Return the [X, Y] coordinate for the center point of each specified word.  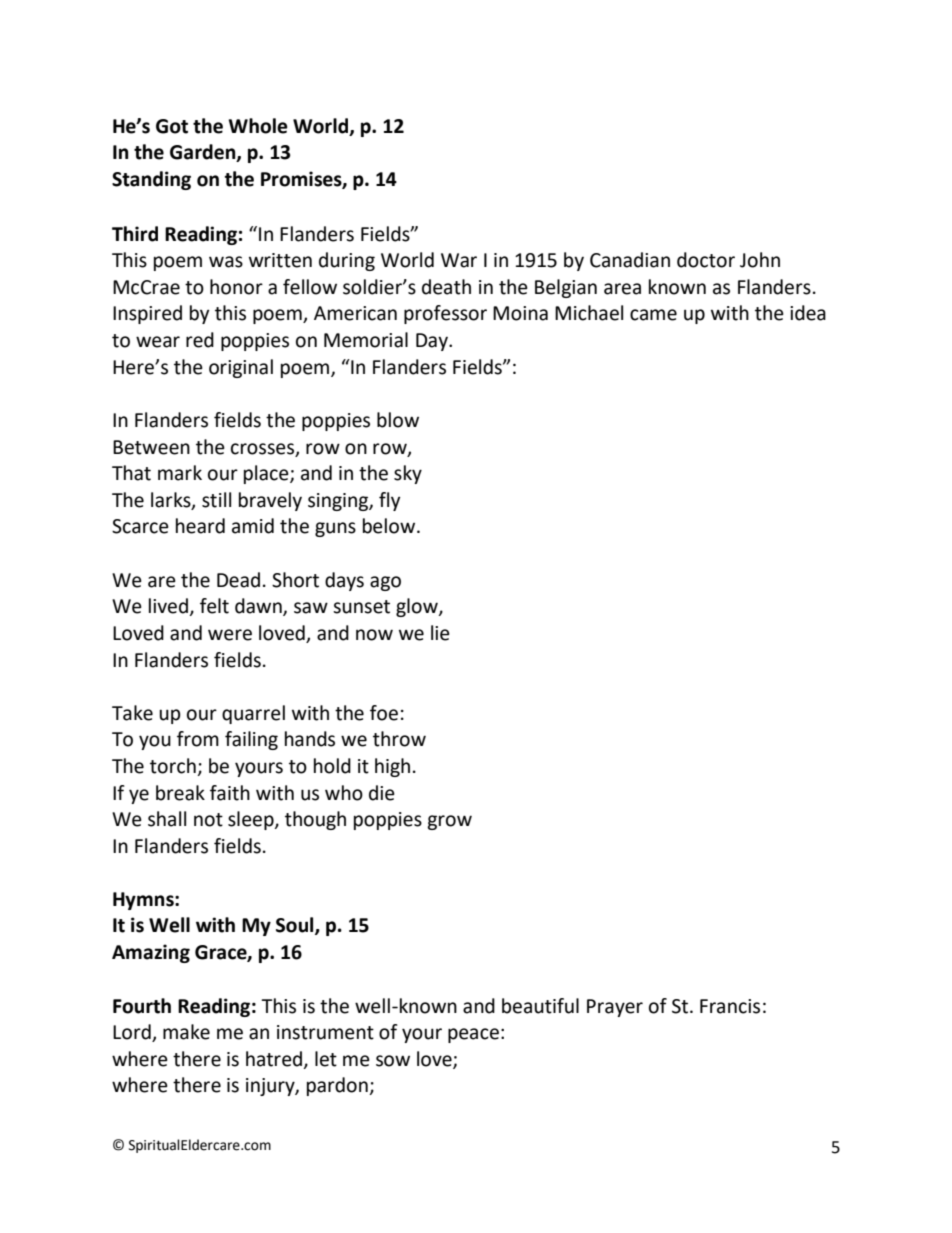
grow [449, 822]
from [198, 739]
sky [408, 474]
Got [172, 126]
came [653, 315]
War [459, 260]
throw [399, 739]
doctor [706, 260]
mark [180, 473]
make [186, 1032]
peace [473, 1035]
